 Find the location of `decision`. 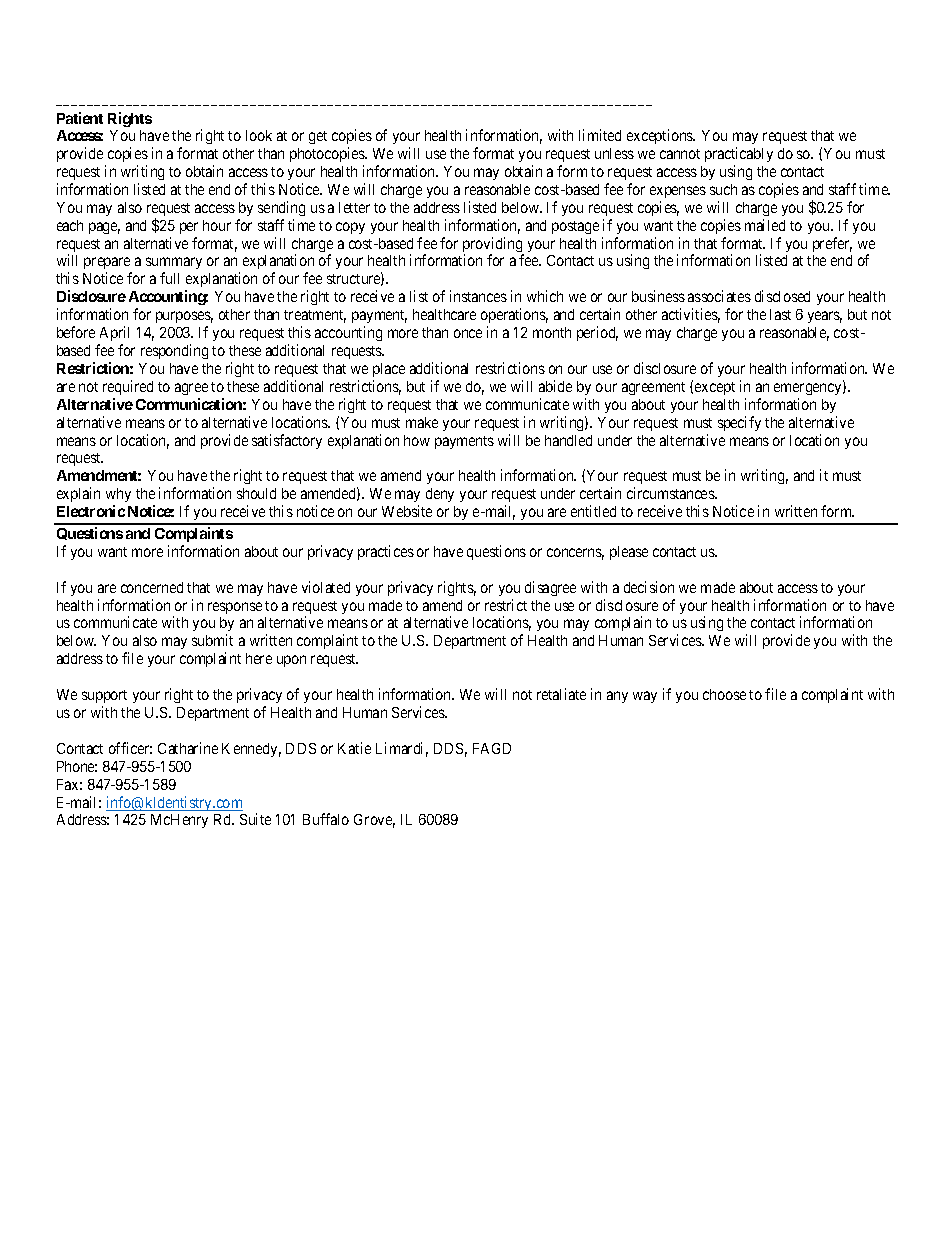

decision is located at coordinates (649, 587).
